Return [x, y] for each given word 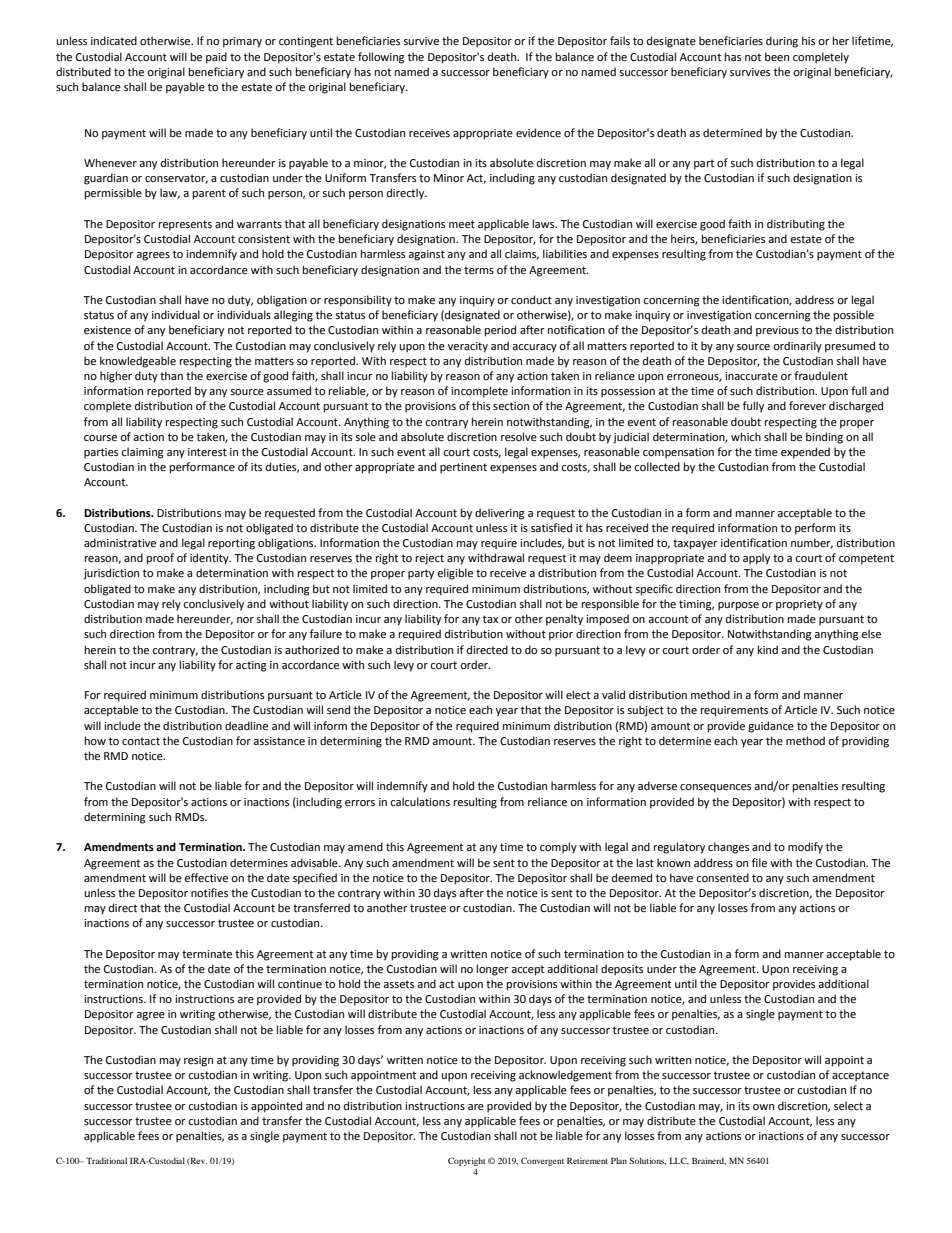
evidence [538, 133]
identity [210, 559]
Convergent [542, 1161]
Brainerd [709, 1161]
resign [198, 1061]
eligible [455, 574]
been [777, 57]
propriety [799, 605]
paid [216, 58]
